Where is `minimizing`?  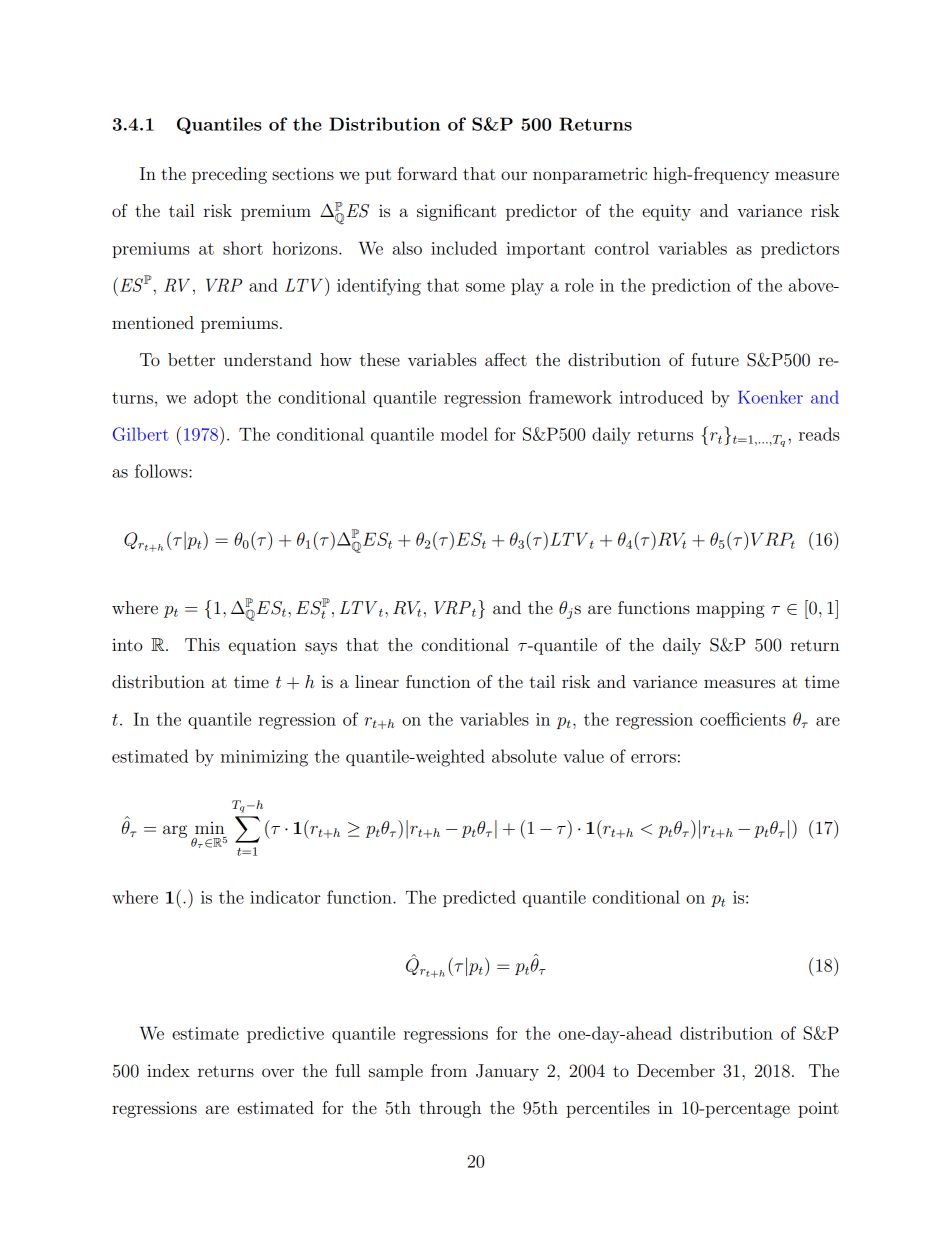
minimizing is located at coordinates (264, 758).
